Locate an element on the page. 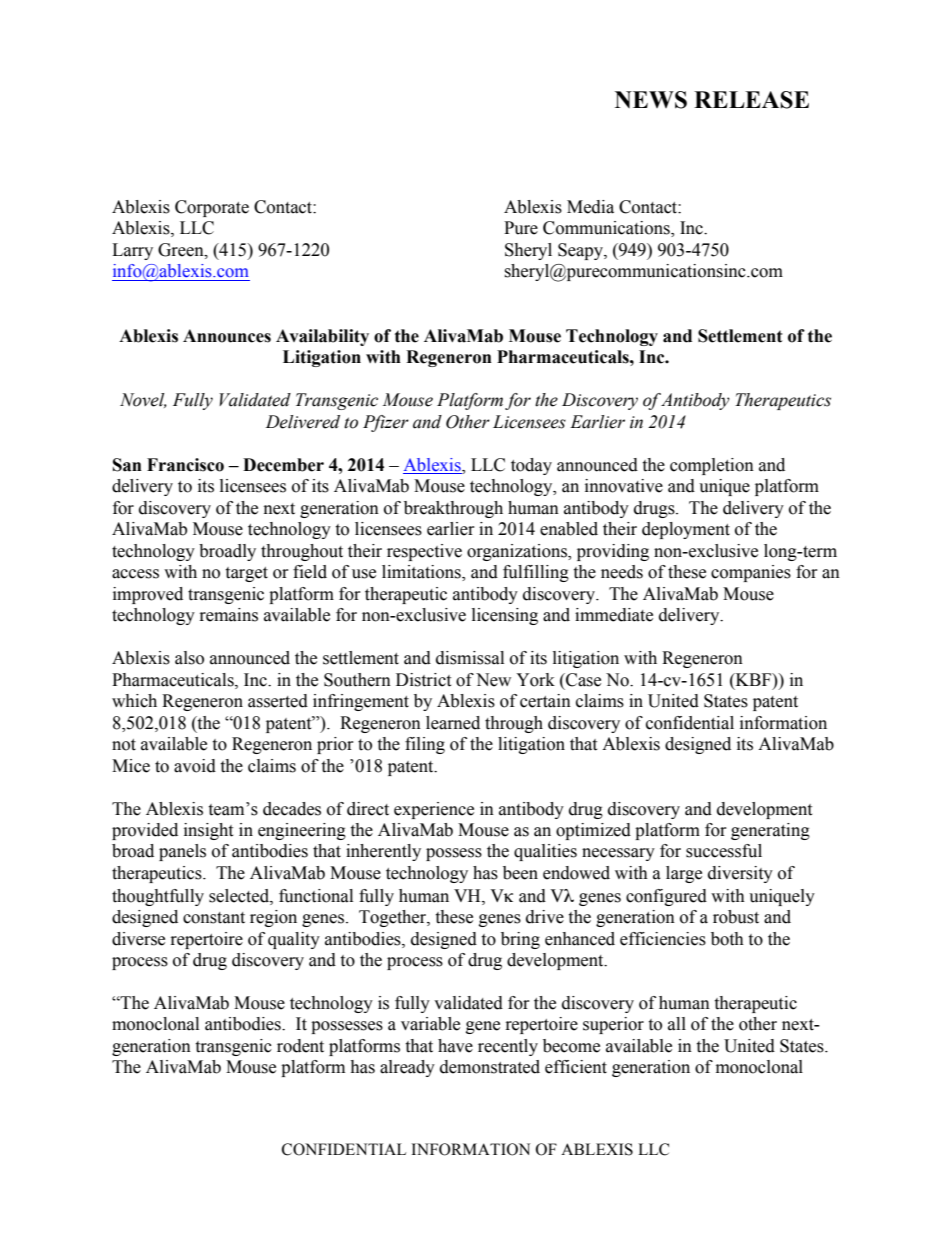  NEWS is located at coordinates (651, 100).
